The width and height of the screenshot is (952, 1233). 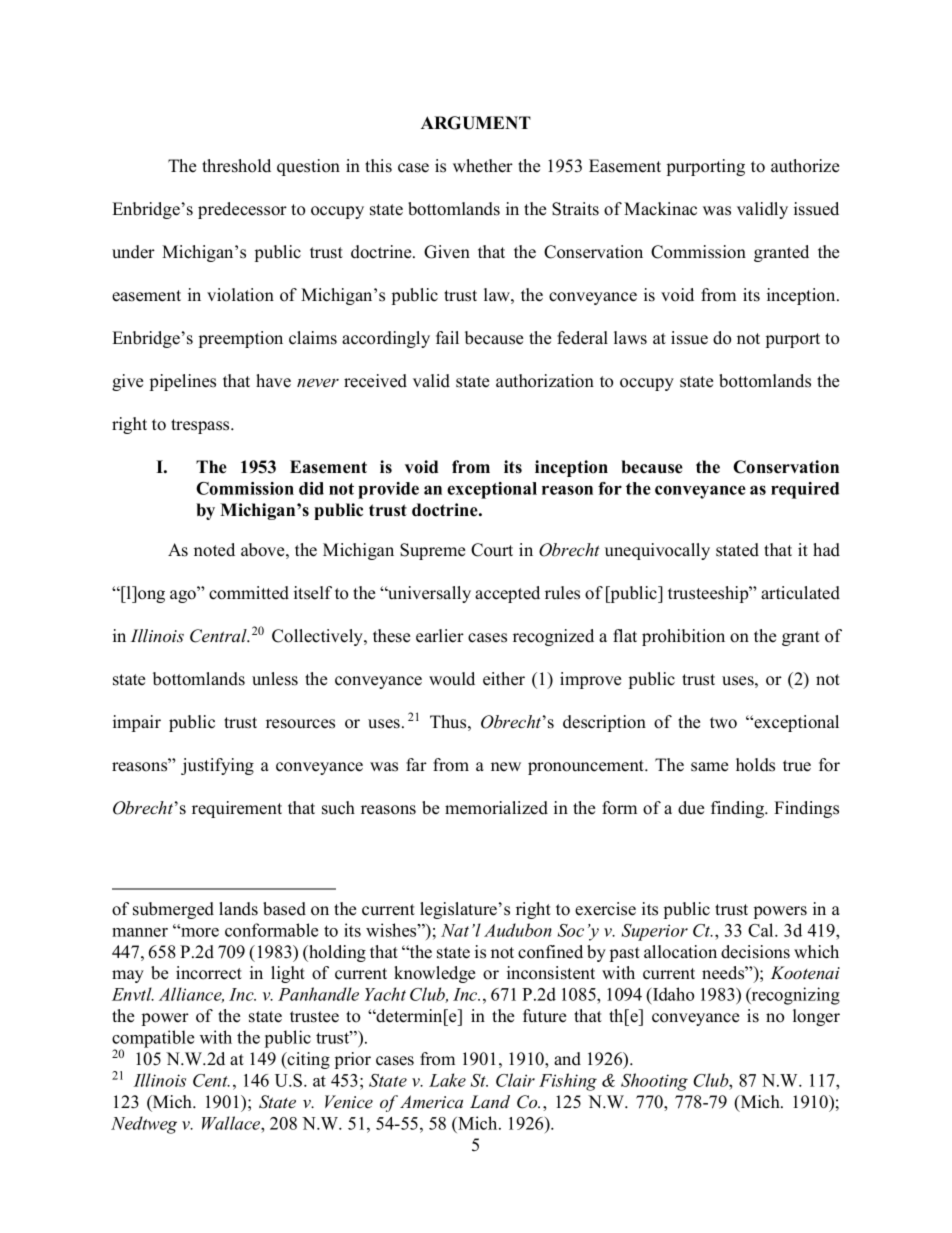 I want to click on memorialized, so click(x=496, y=808).
